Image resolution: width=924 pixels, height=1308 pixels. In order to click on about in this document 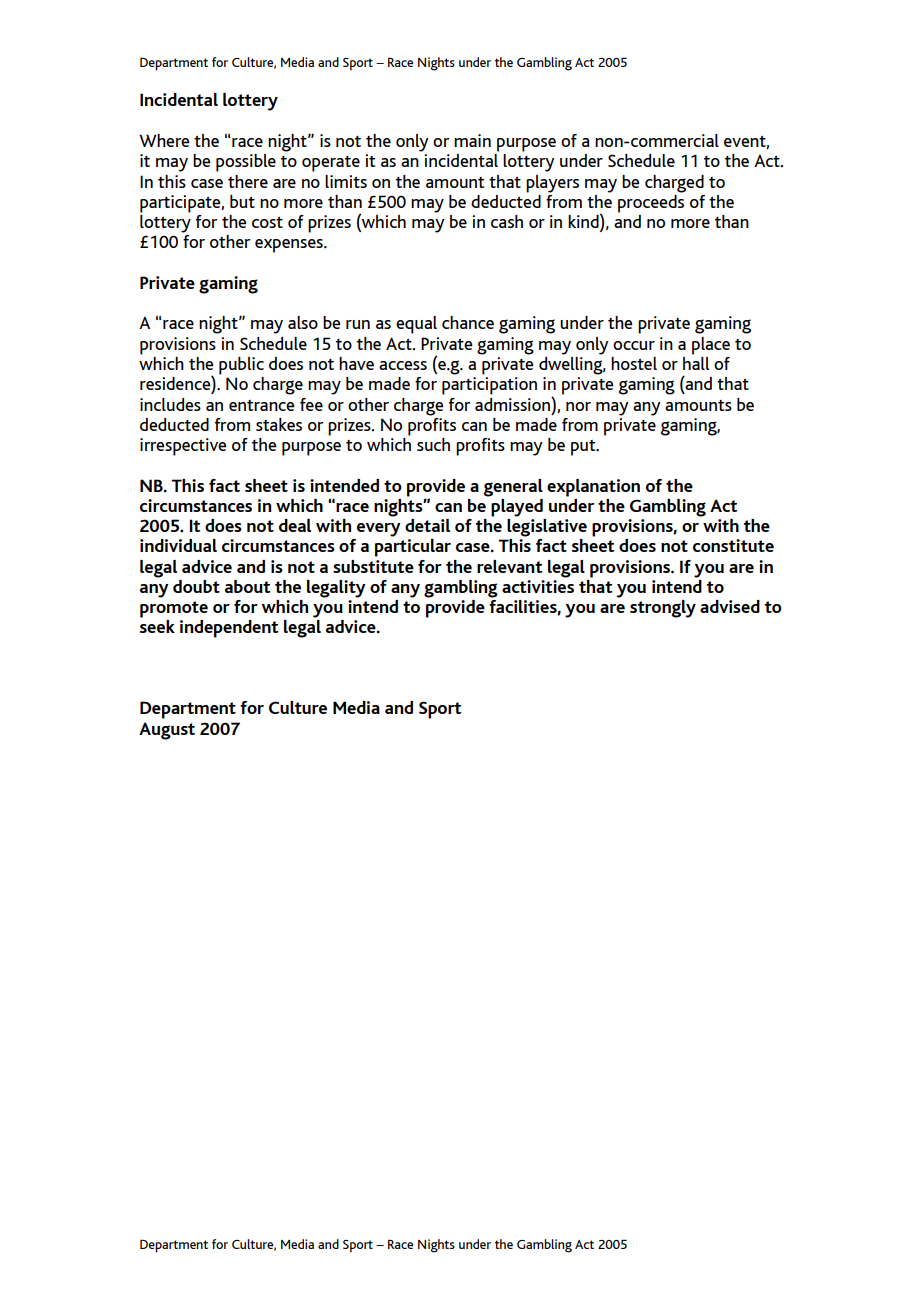, I will do `click(247, 586)`.
